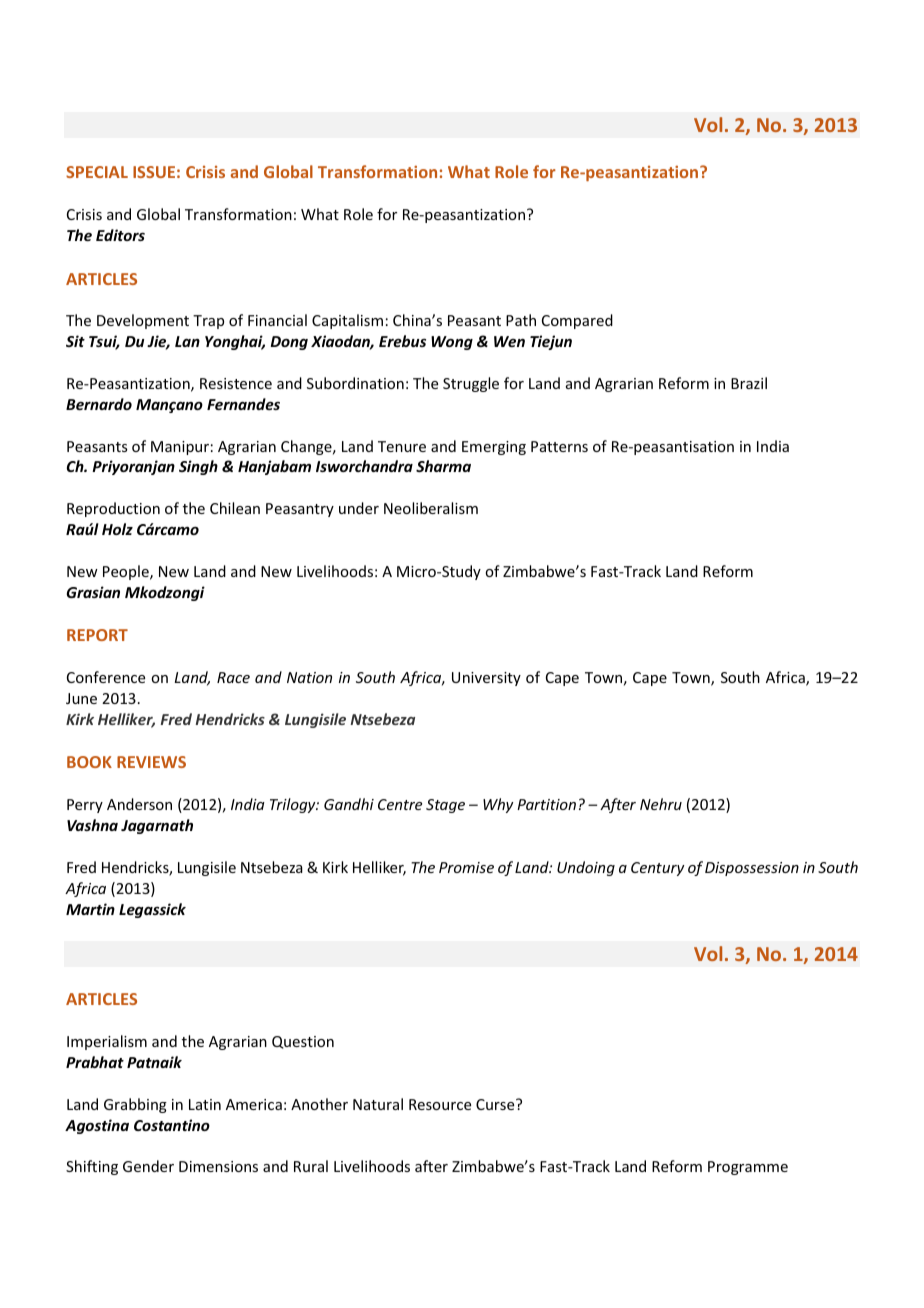 The image size is (924, 1308). Describe the element at coordinates (486, 679) in the screenshot. I see `University` at that location.
